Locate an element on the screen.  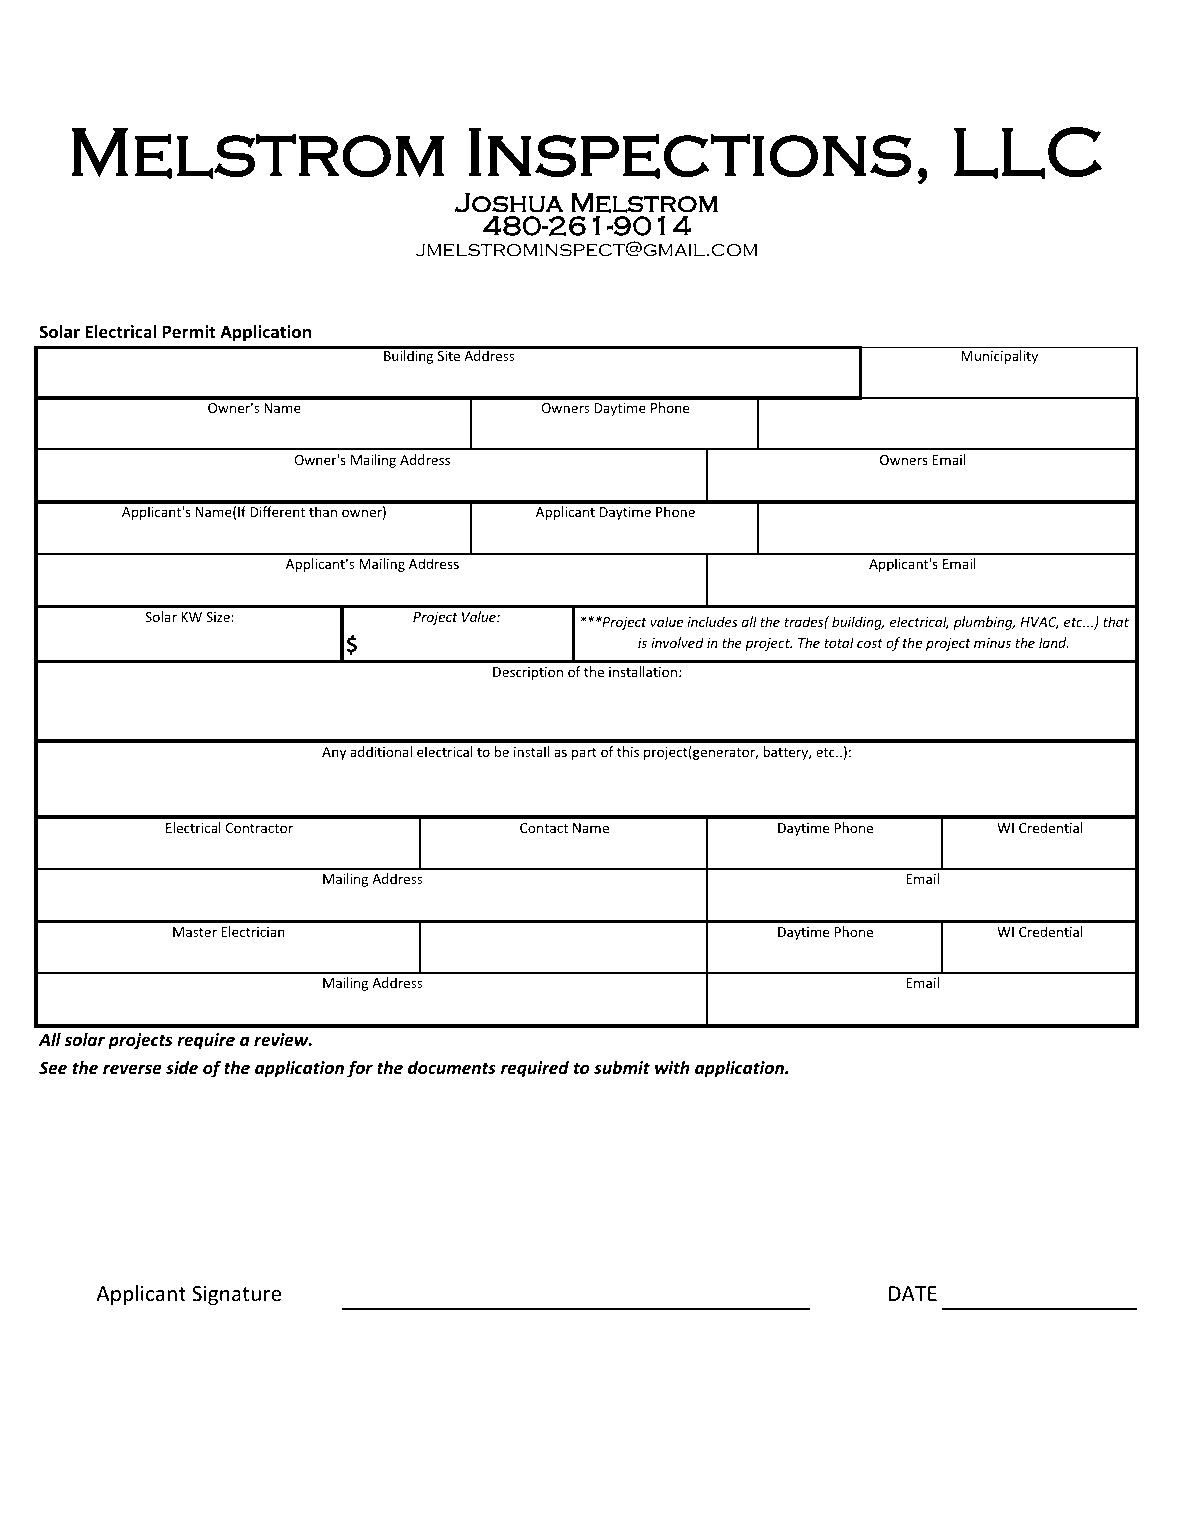
than is located at coordinates (323, 511).
